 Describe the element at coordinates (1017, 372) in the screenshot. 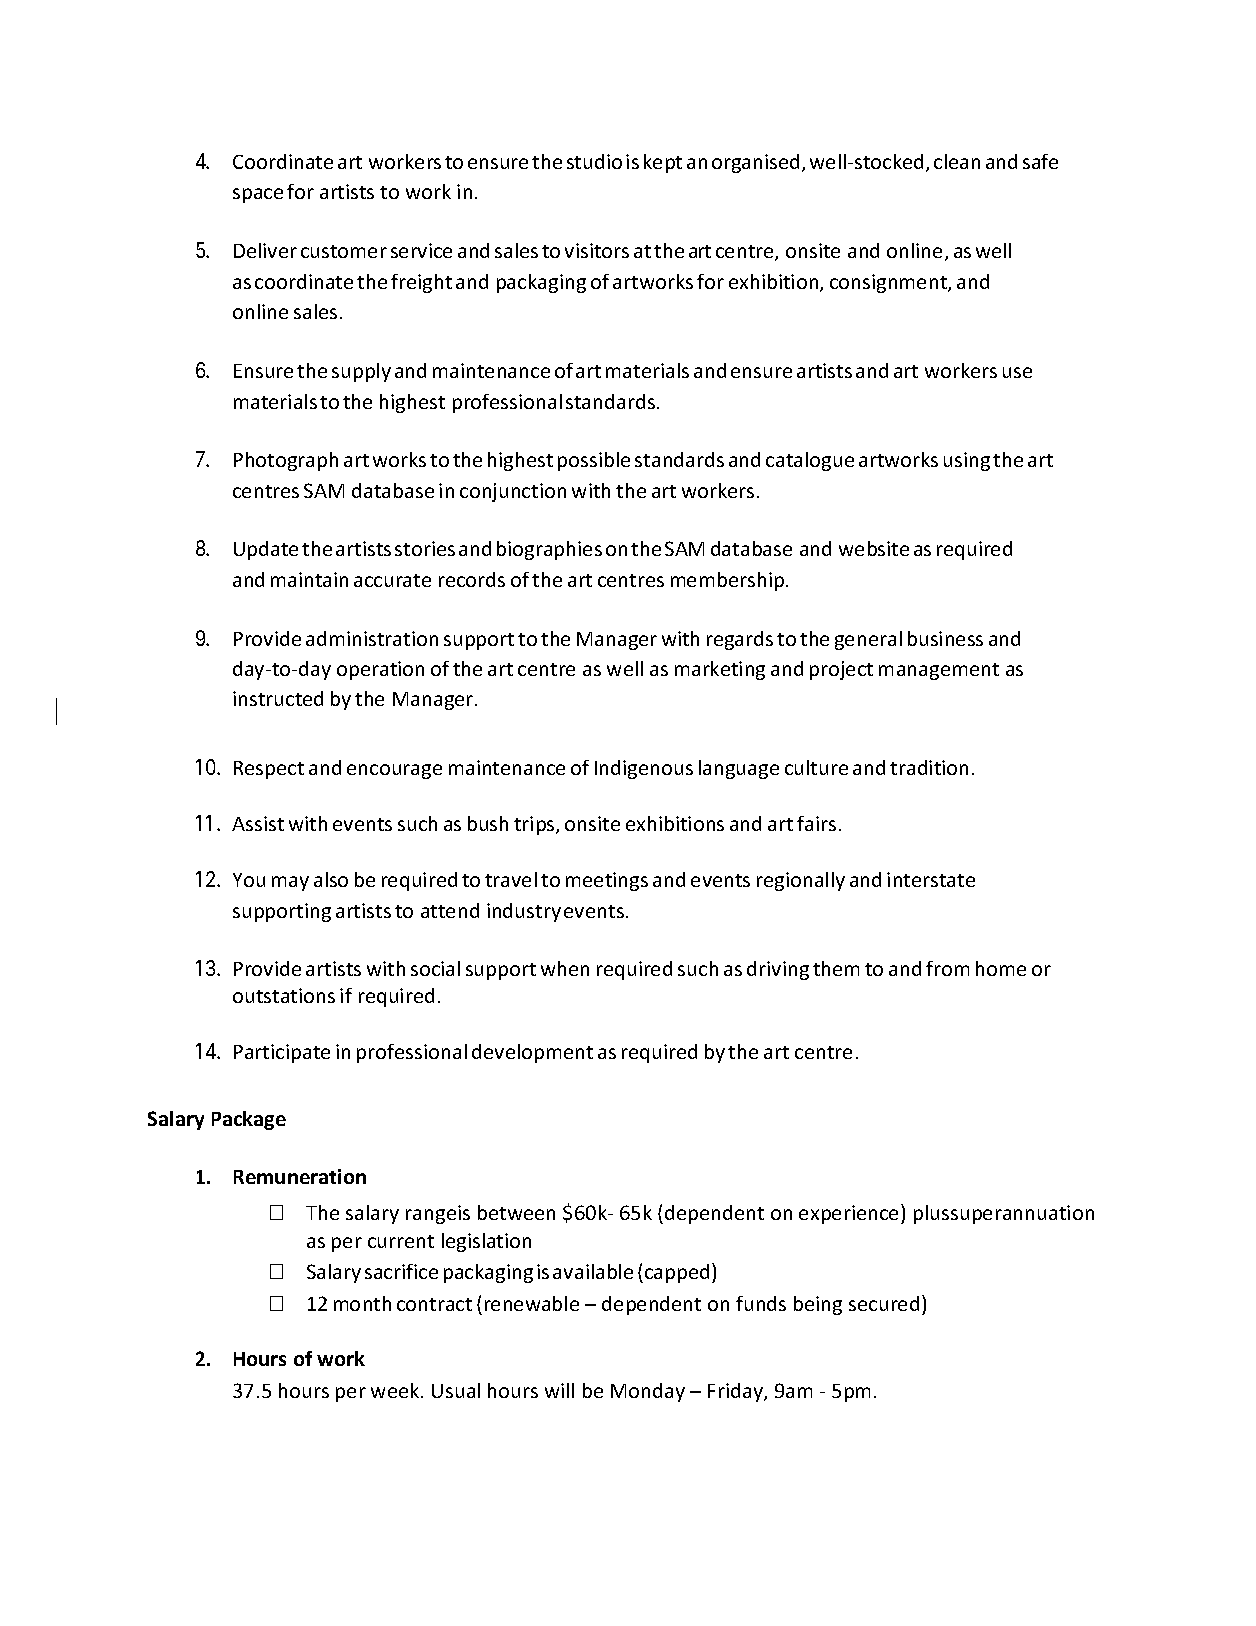

I see `use` at that location.
